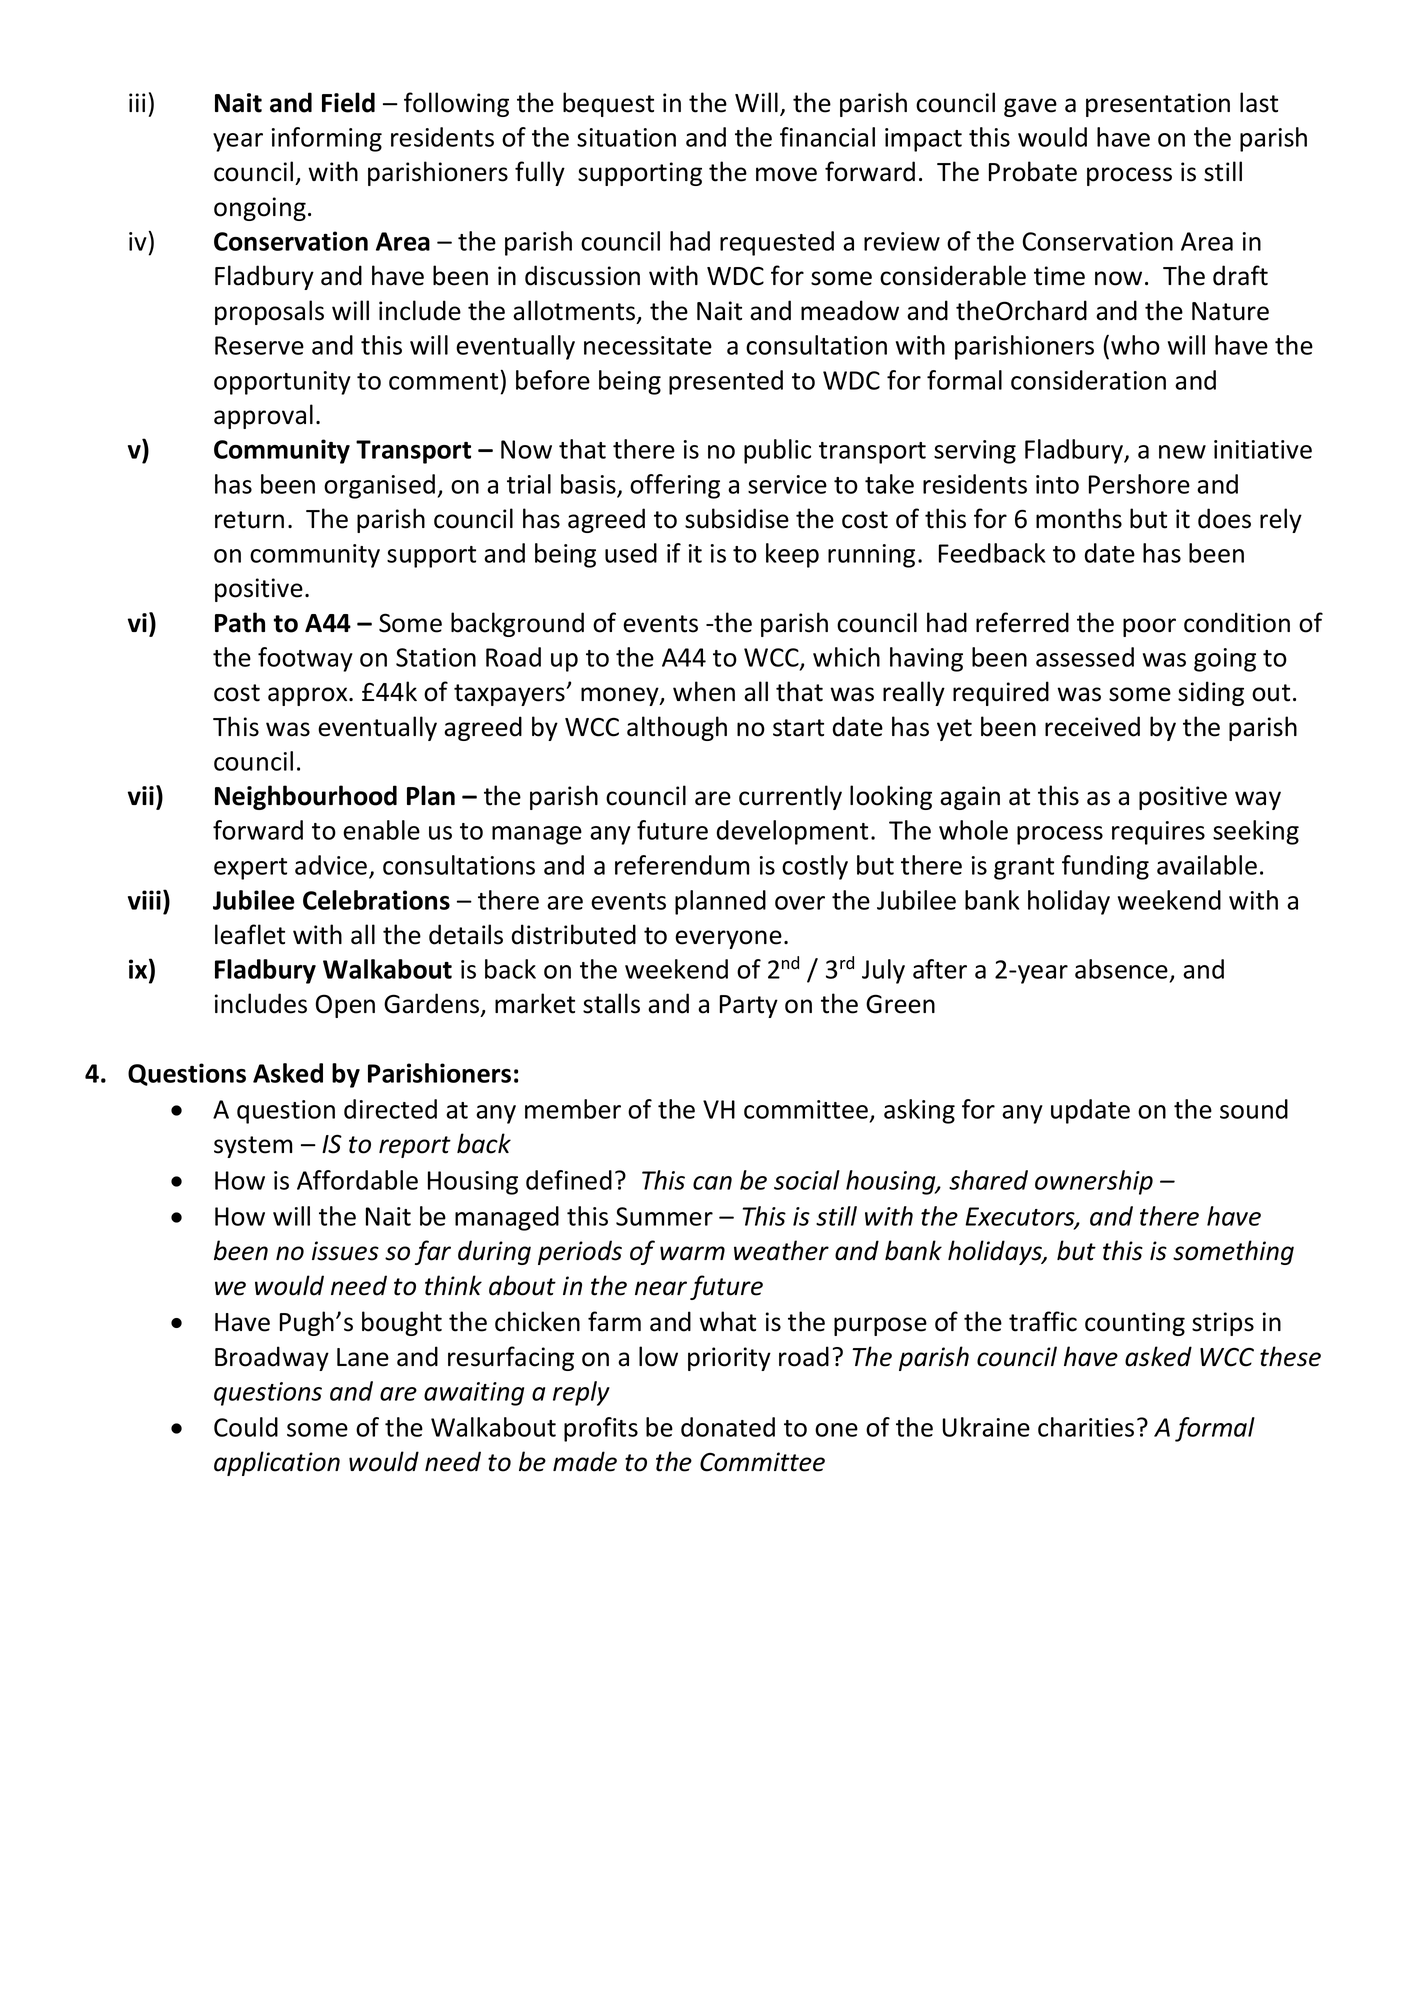  I want to click on informing, so click(327, 139).
